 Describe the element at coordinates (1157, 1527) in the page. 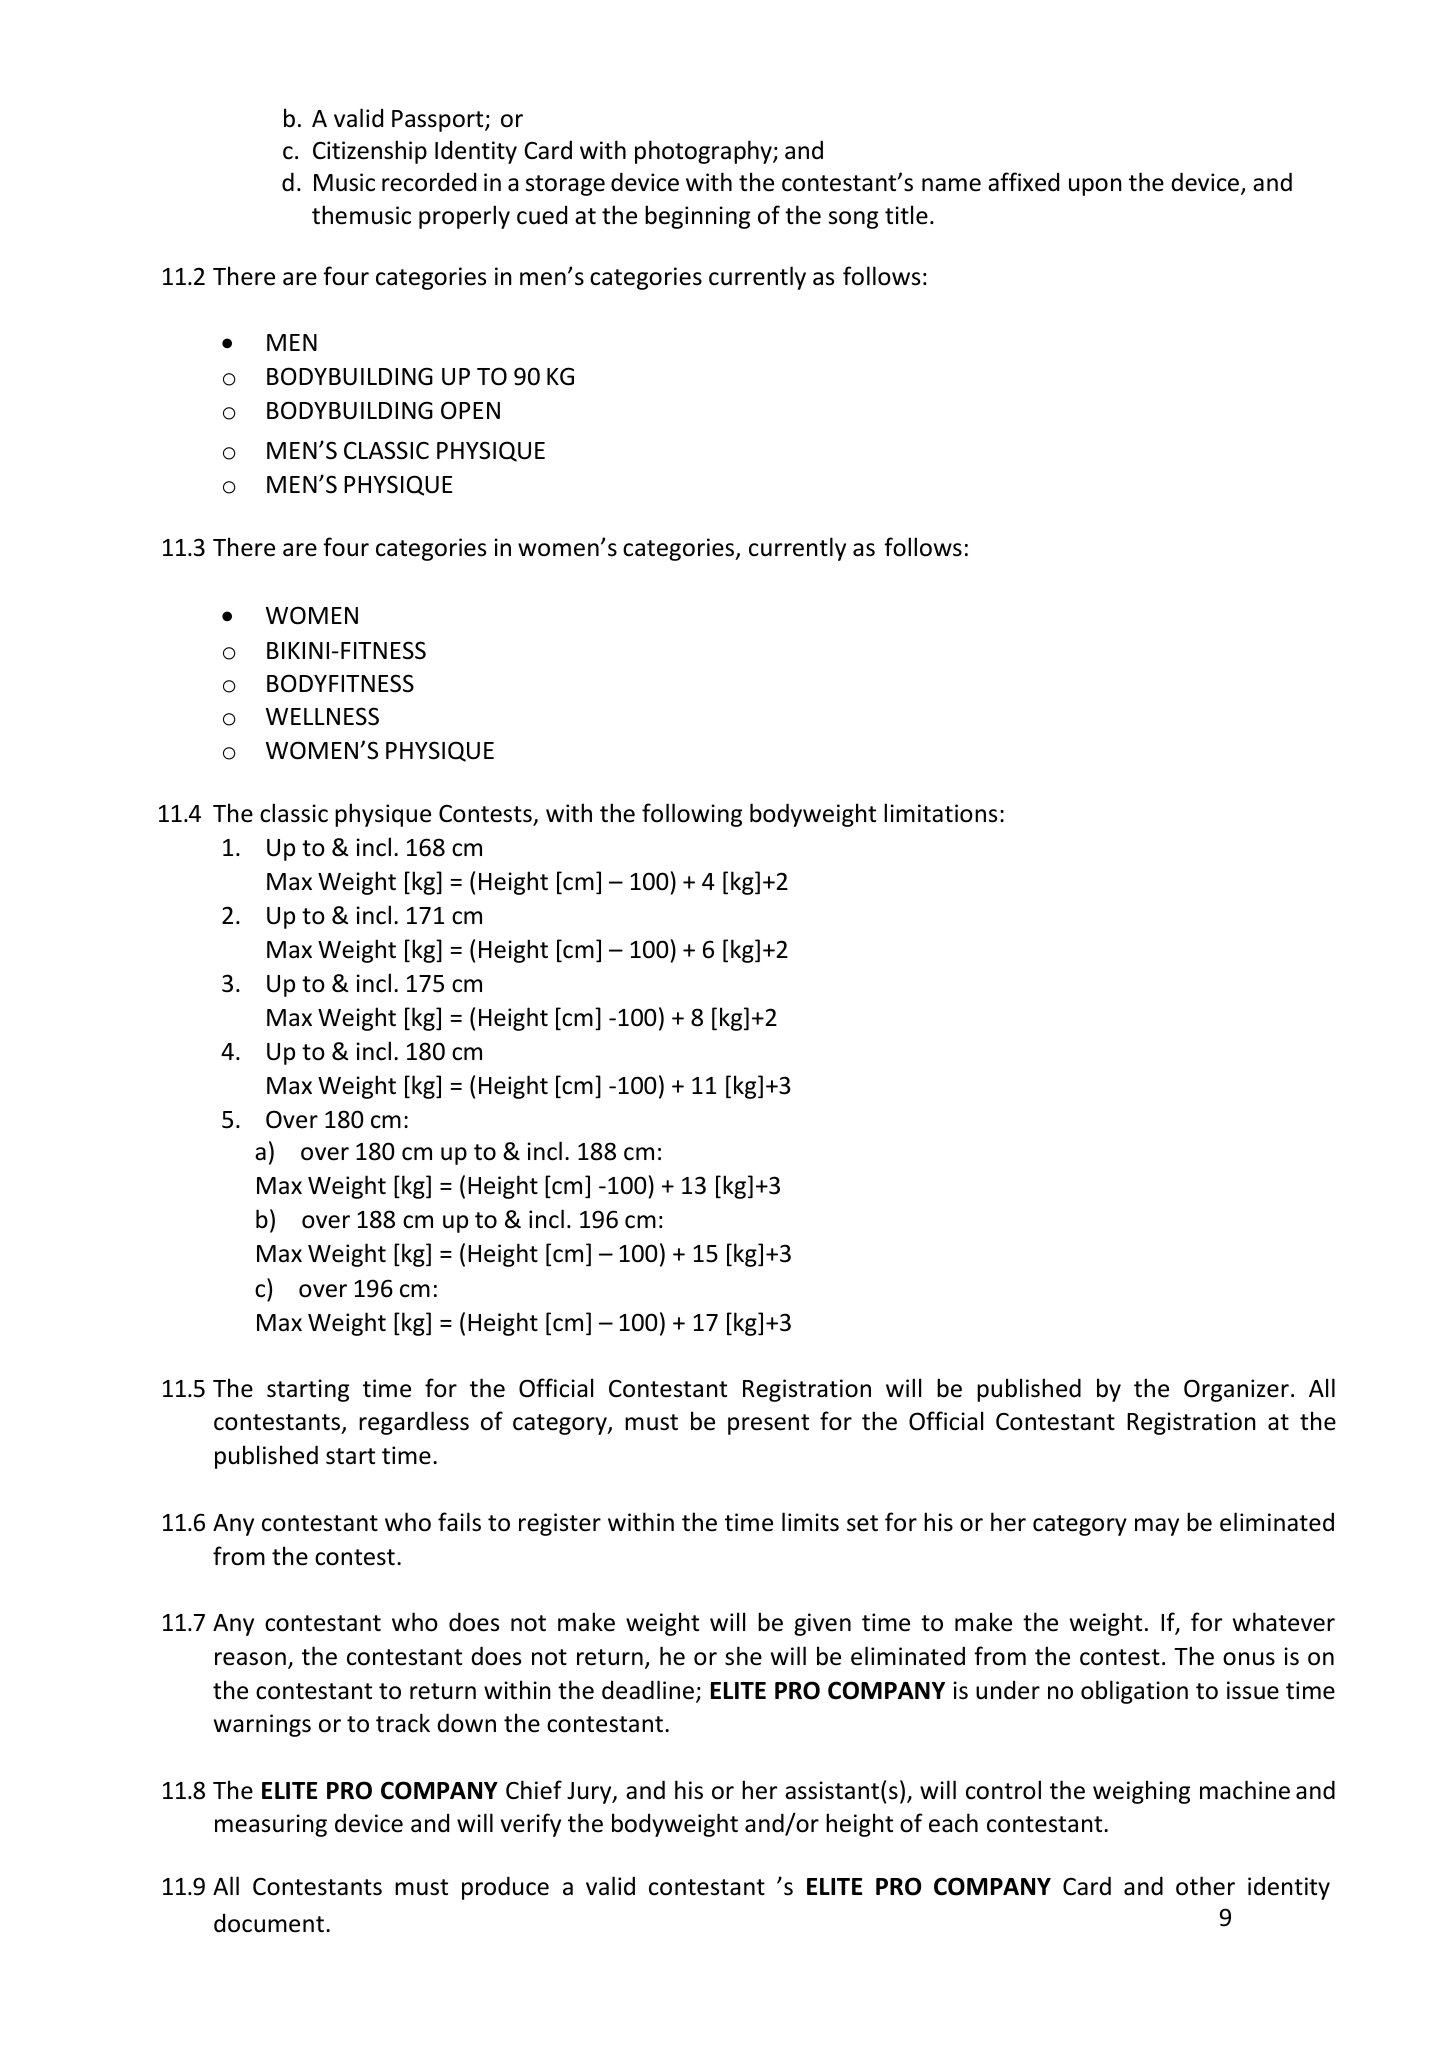

I see `may` at that location.
